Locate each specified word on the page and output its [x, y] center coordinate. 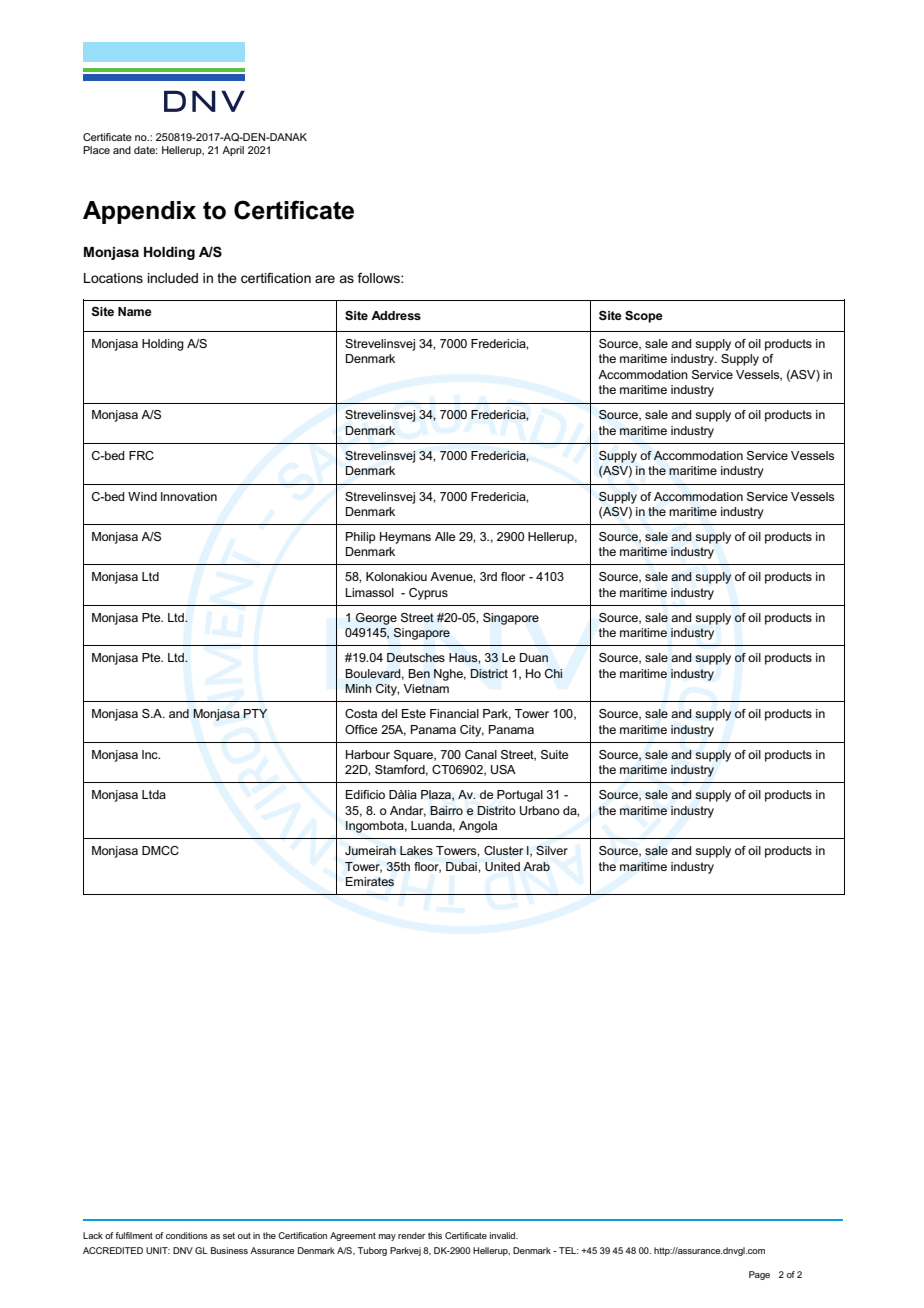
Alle [445, 536]
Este [414, 713]
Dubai [462, 866]
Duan [534, 657]
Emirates [370, 881]
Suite [555, 754]
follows [379, 278]
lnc [151, 754]
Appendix [139, 212]
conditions [187, 1235]
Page [759, 1275]
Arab [536, 866]
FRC [141, 455]
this [435, 1235]
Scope [644, 317]
